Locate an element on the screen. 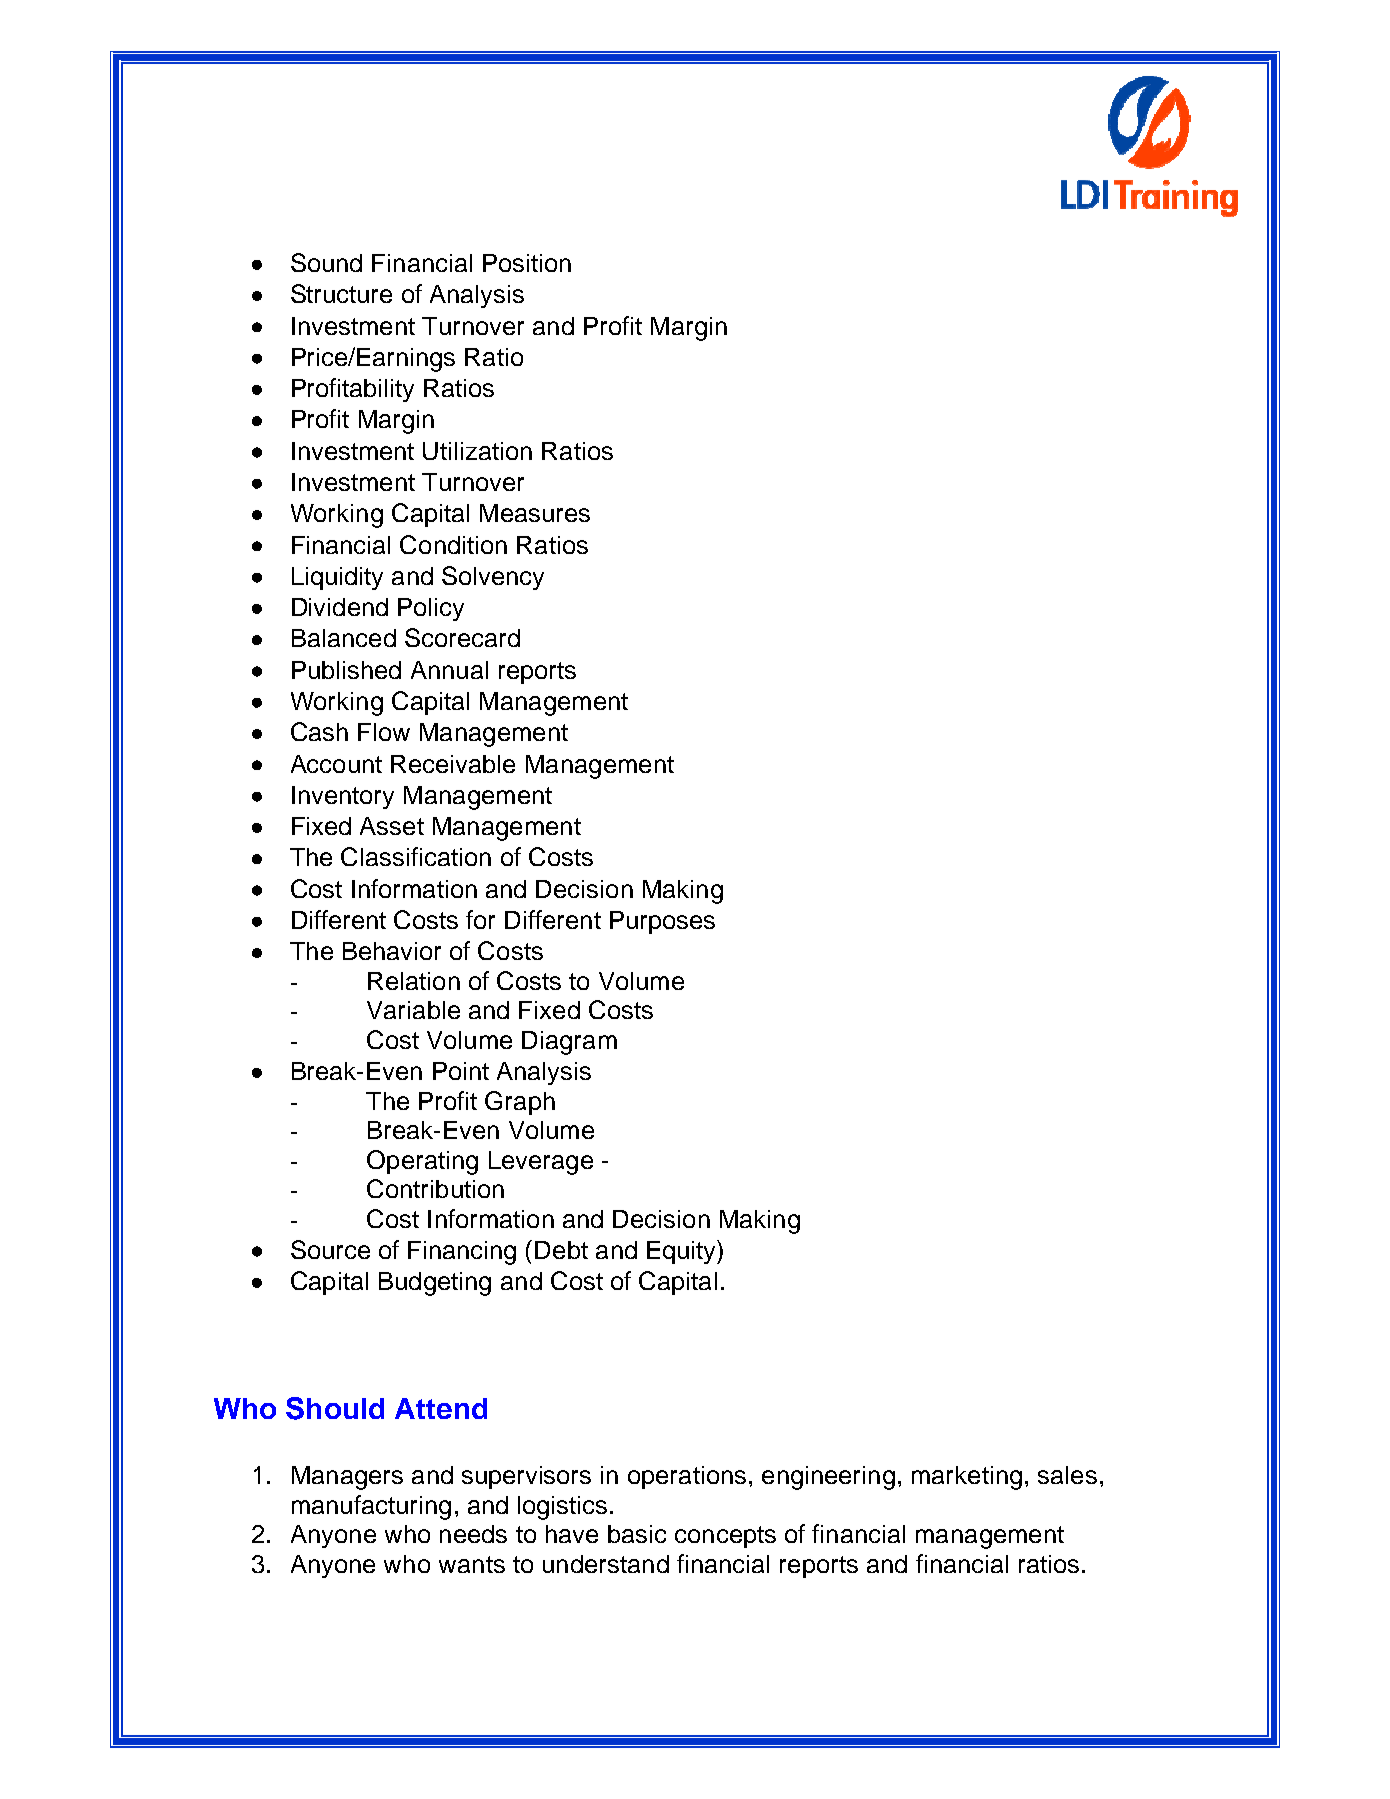 This screenshot has width=1390, height=1799. marketing is located at coordinates (967, 1478).
